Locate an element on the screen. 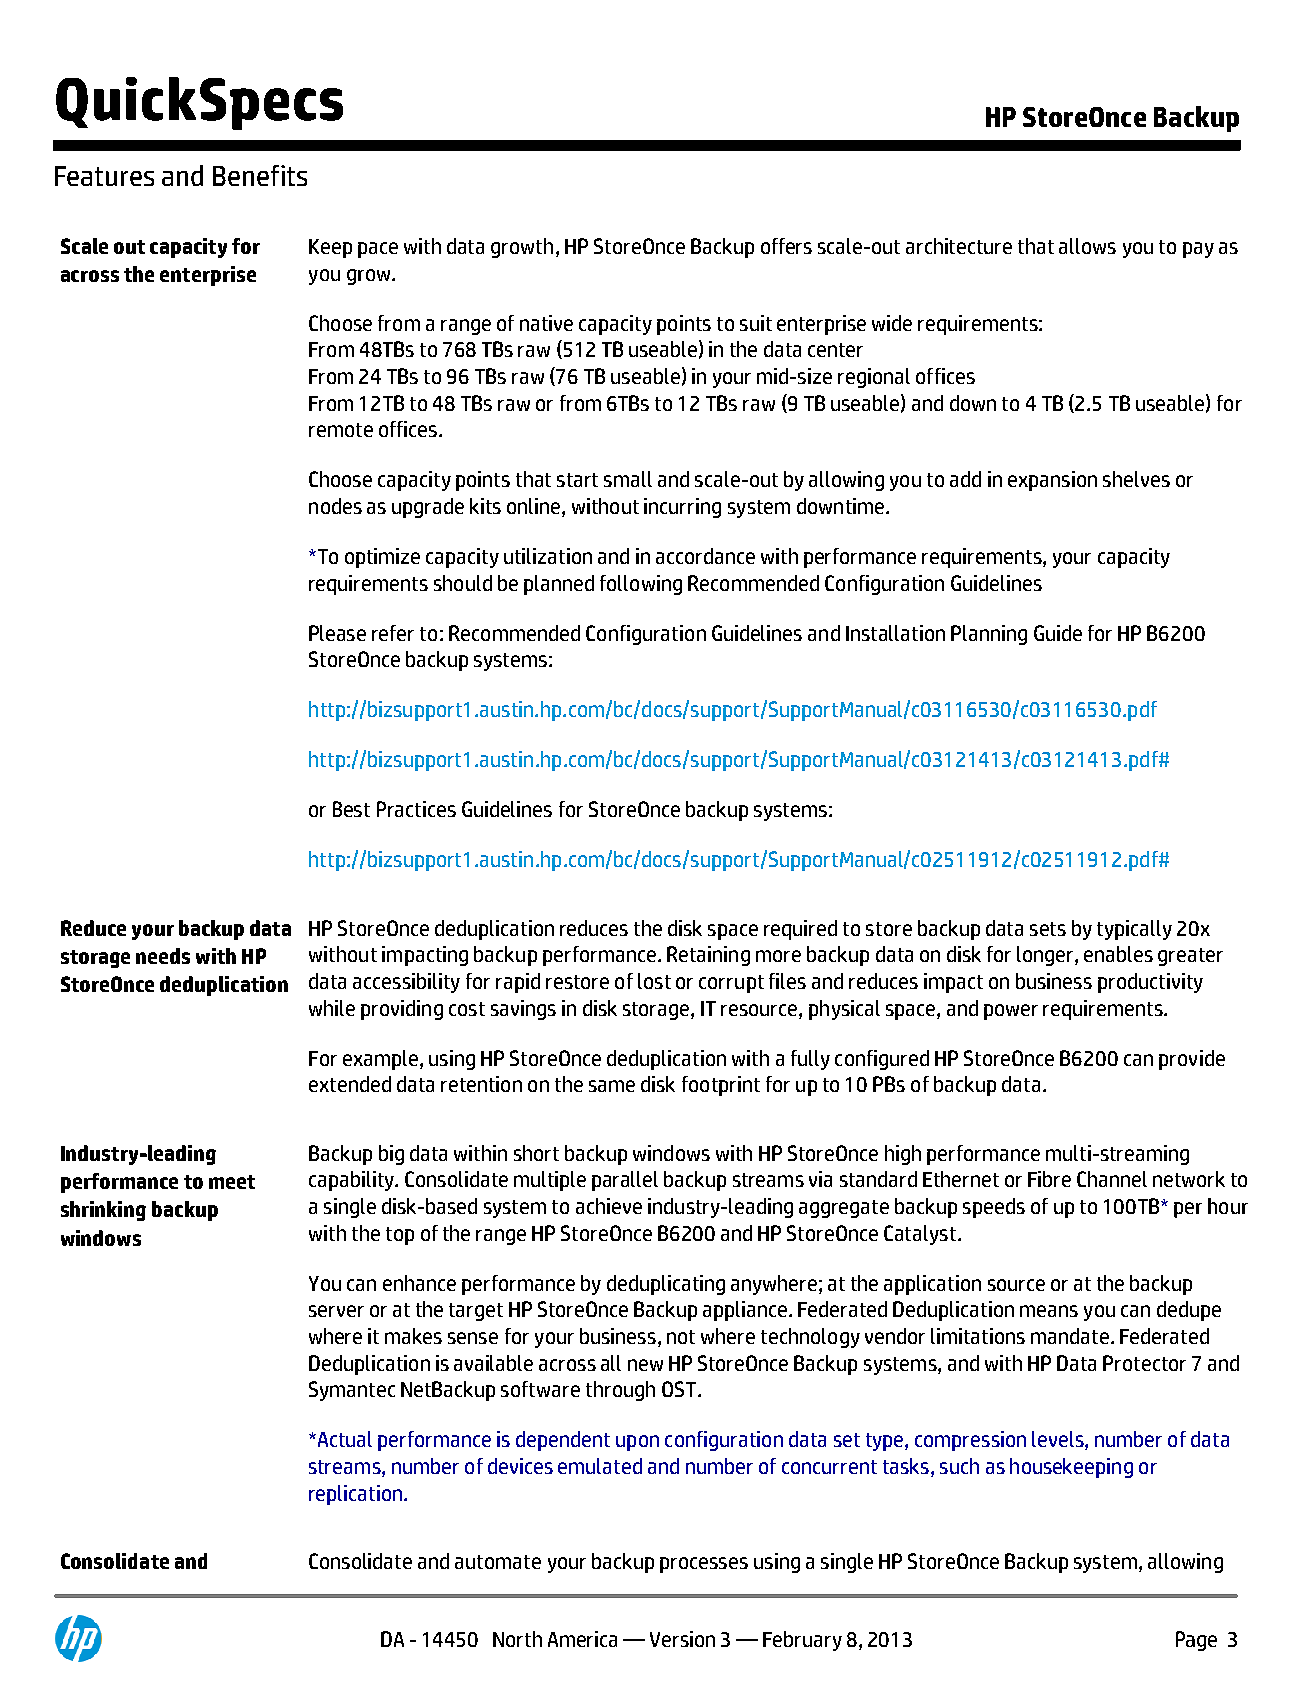 The height and width of the screenshot is (1698, 1316). Benefits is located at coordinates (260, 175).
